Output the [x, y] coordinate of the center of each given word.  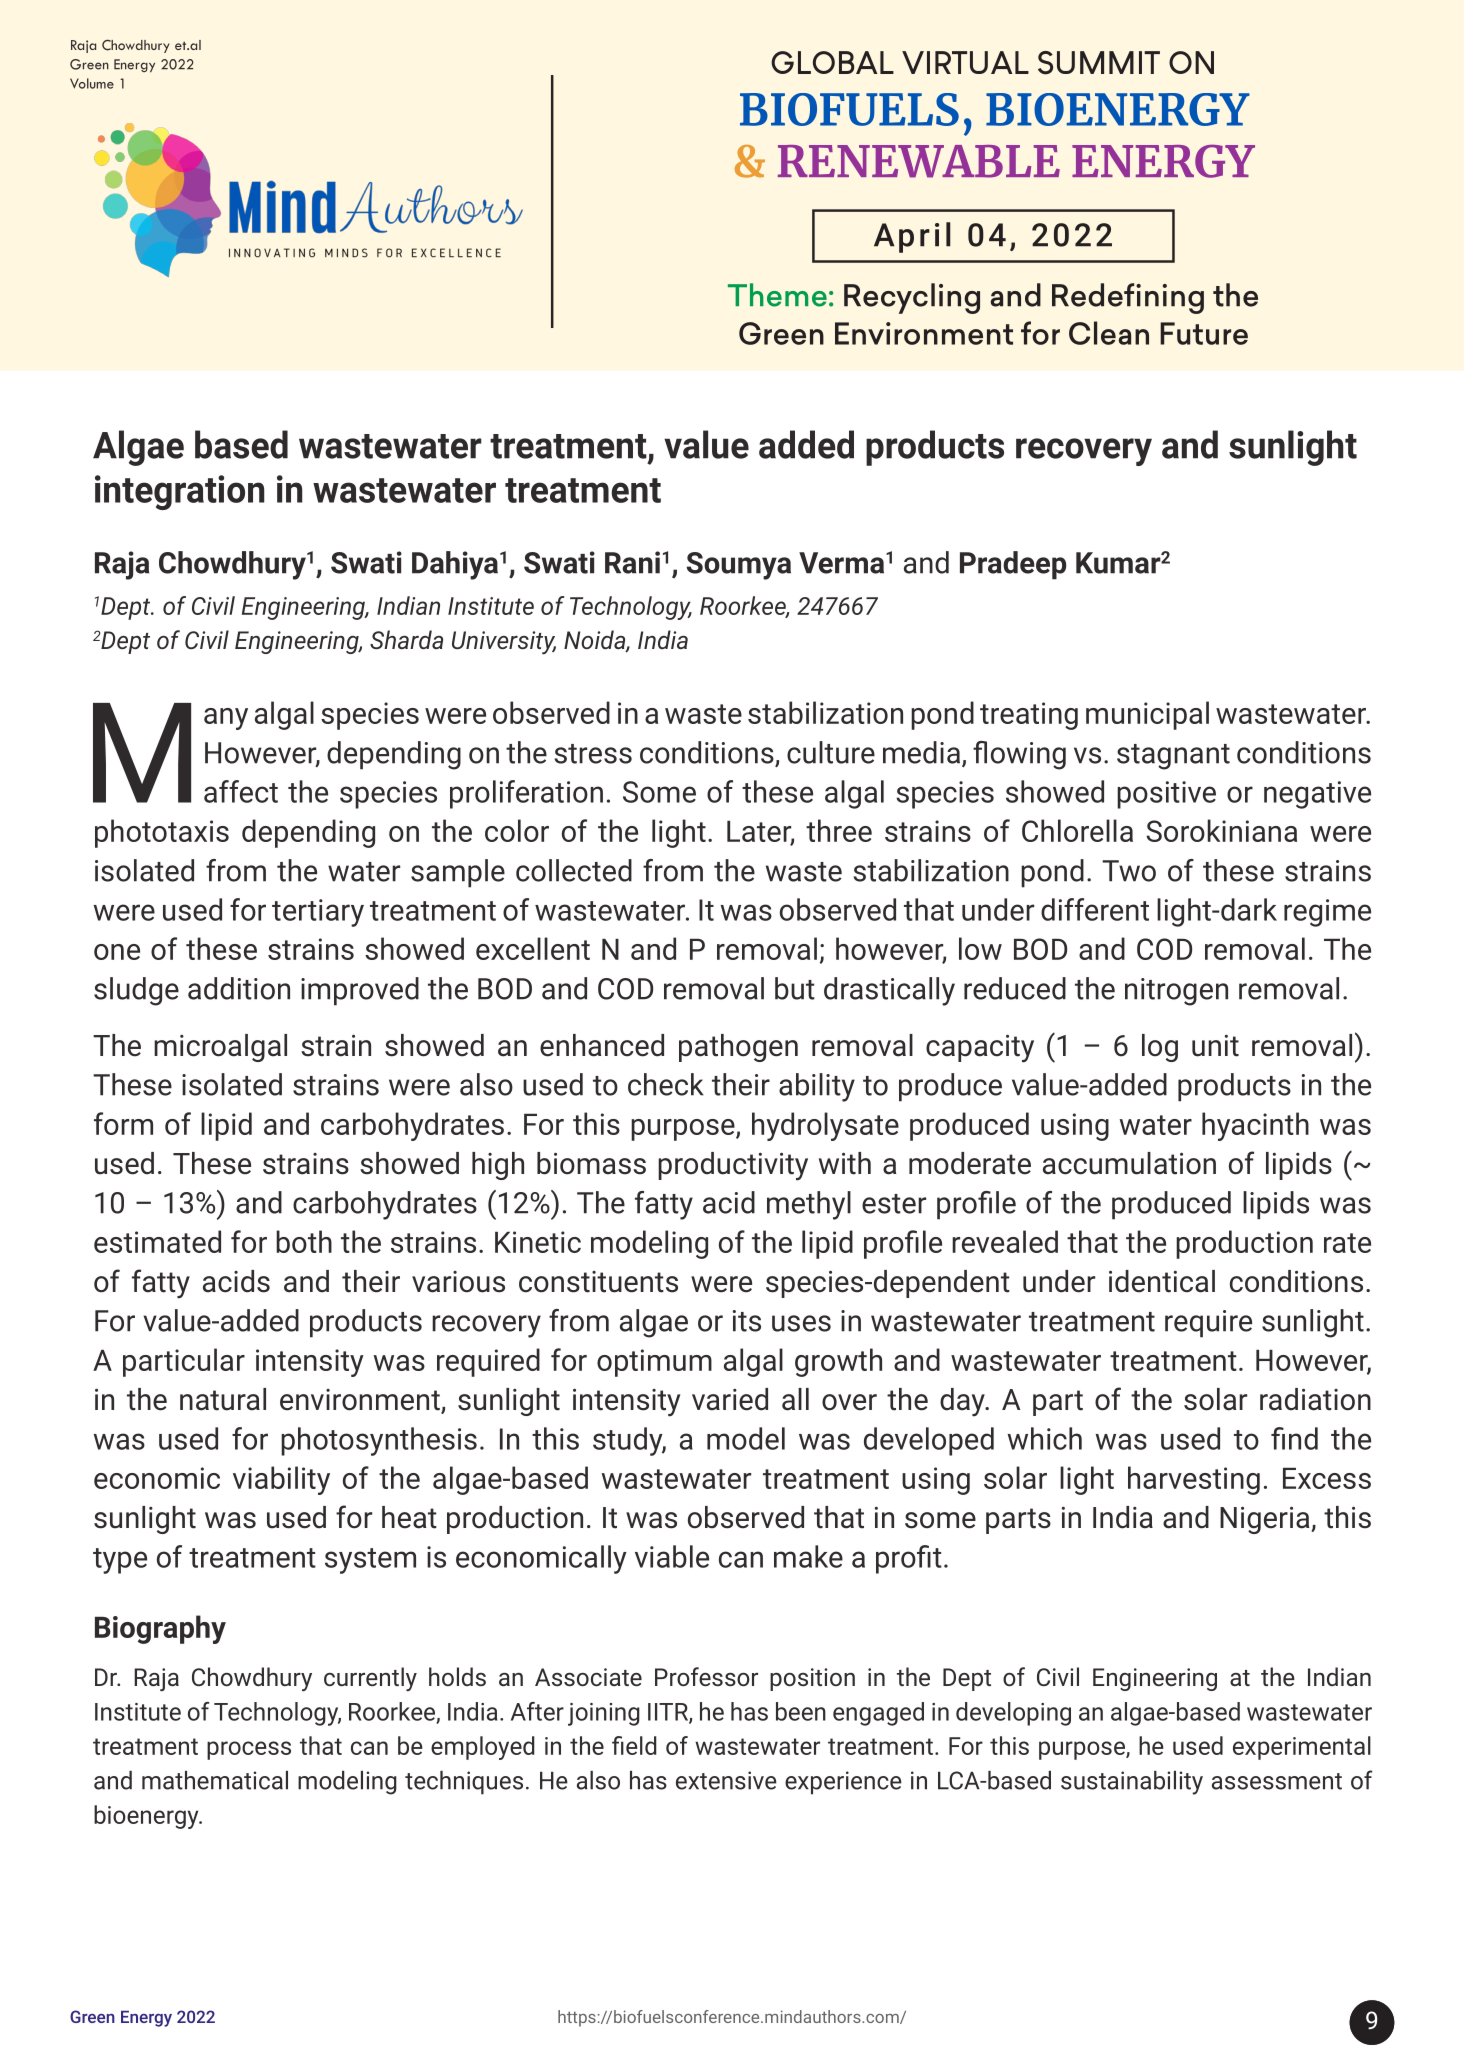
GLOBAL [832, 62]
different [1095, 909]
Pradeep [1013, 565]
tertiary [318, 913]
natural [223, 1399]
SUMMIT [1099, 63]
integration [179, 492]
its [747, 1321]
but [795, 988]
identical [1162, 1281]
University [504, 643]
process [249, 1750]
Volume [92, 83]
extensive [726, 1780]
